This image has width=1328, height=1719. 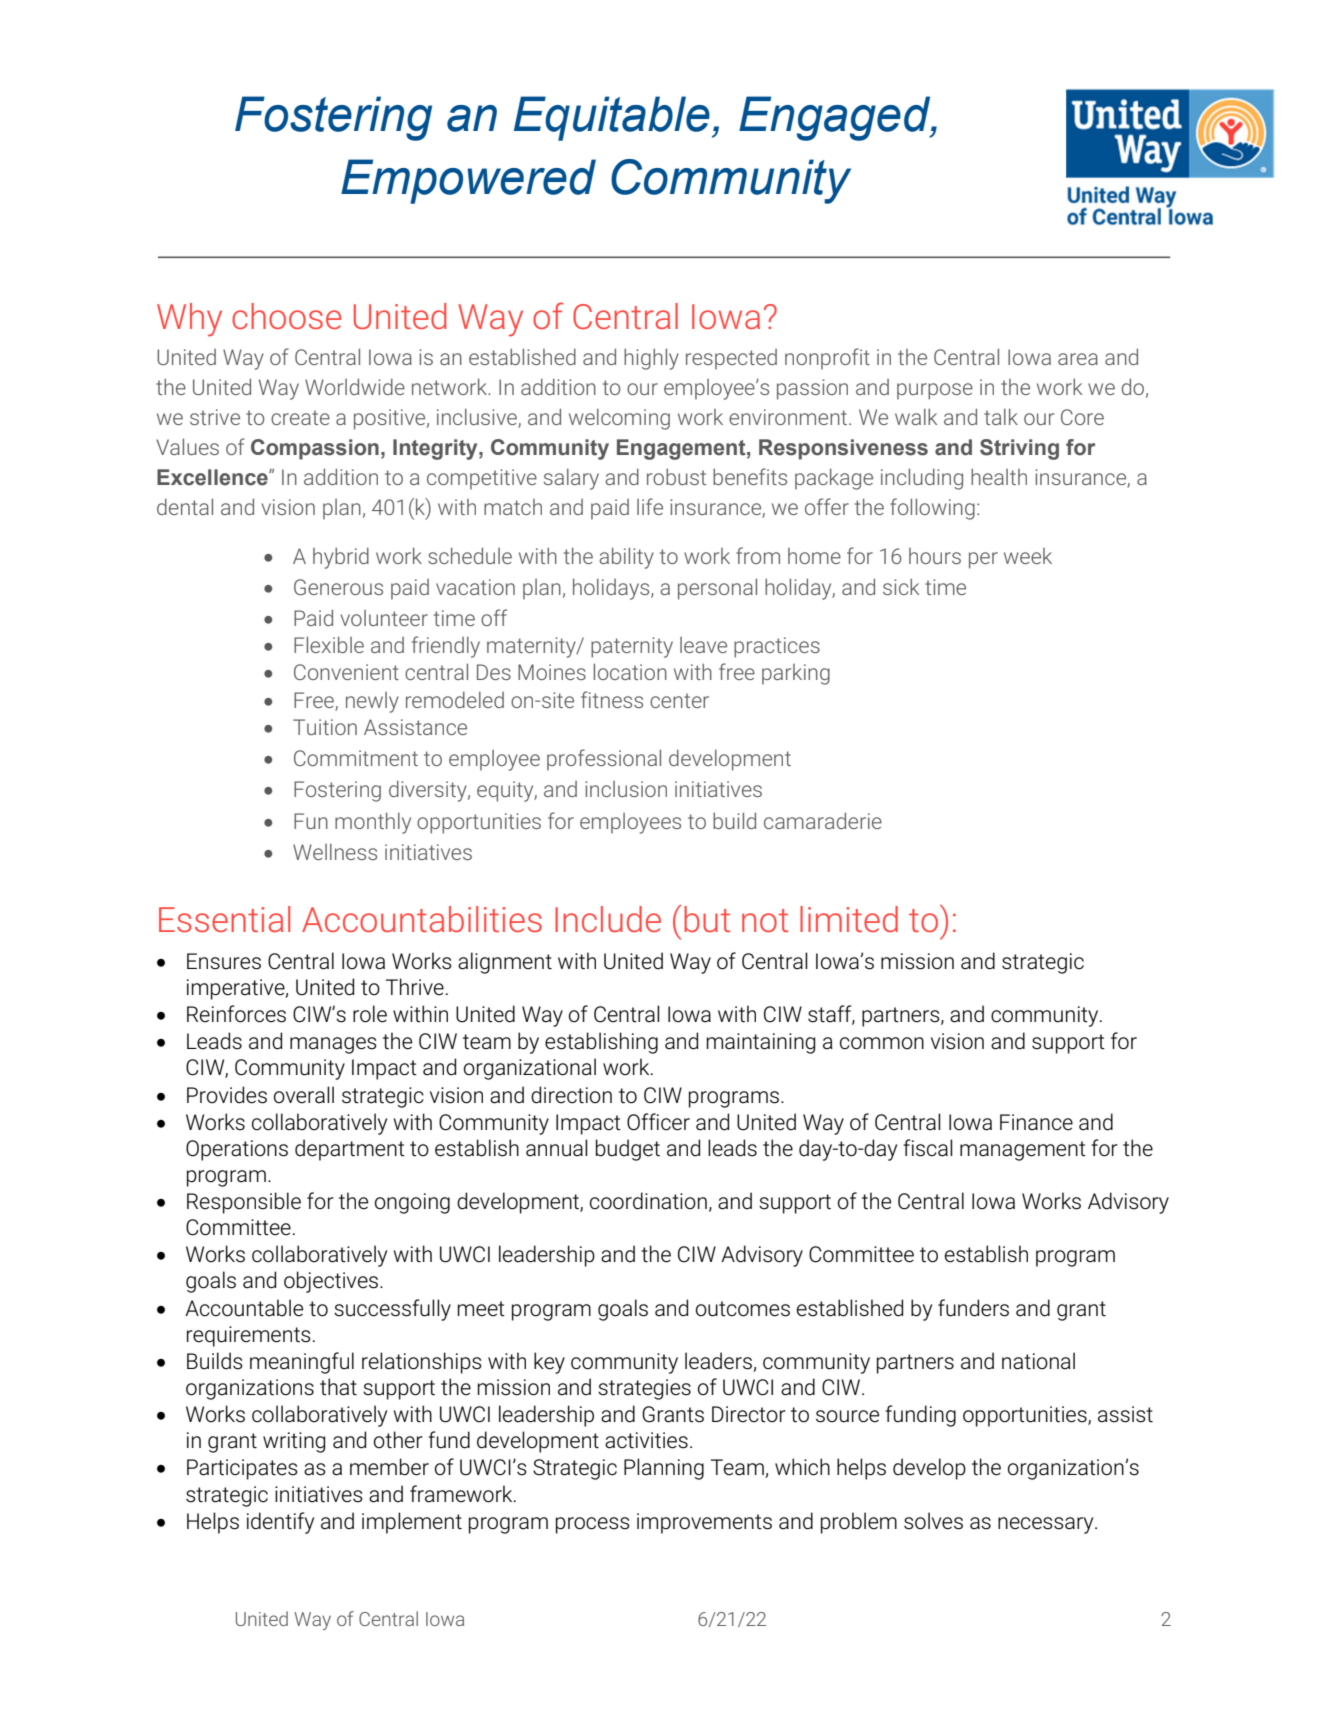 What do you see at coordinates (1078, 359) in the image?
I see `area` at bounding box center [1078, 359].
